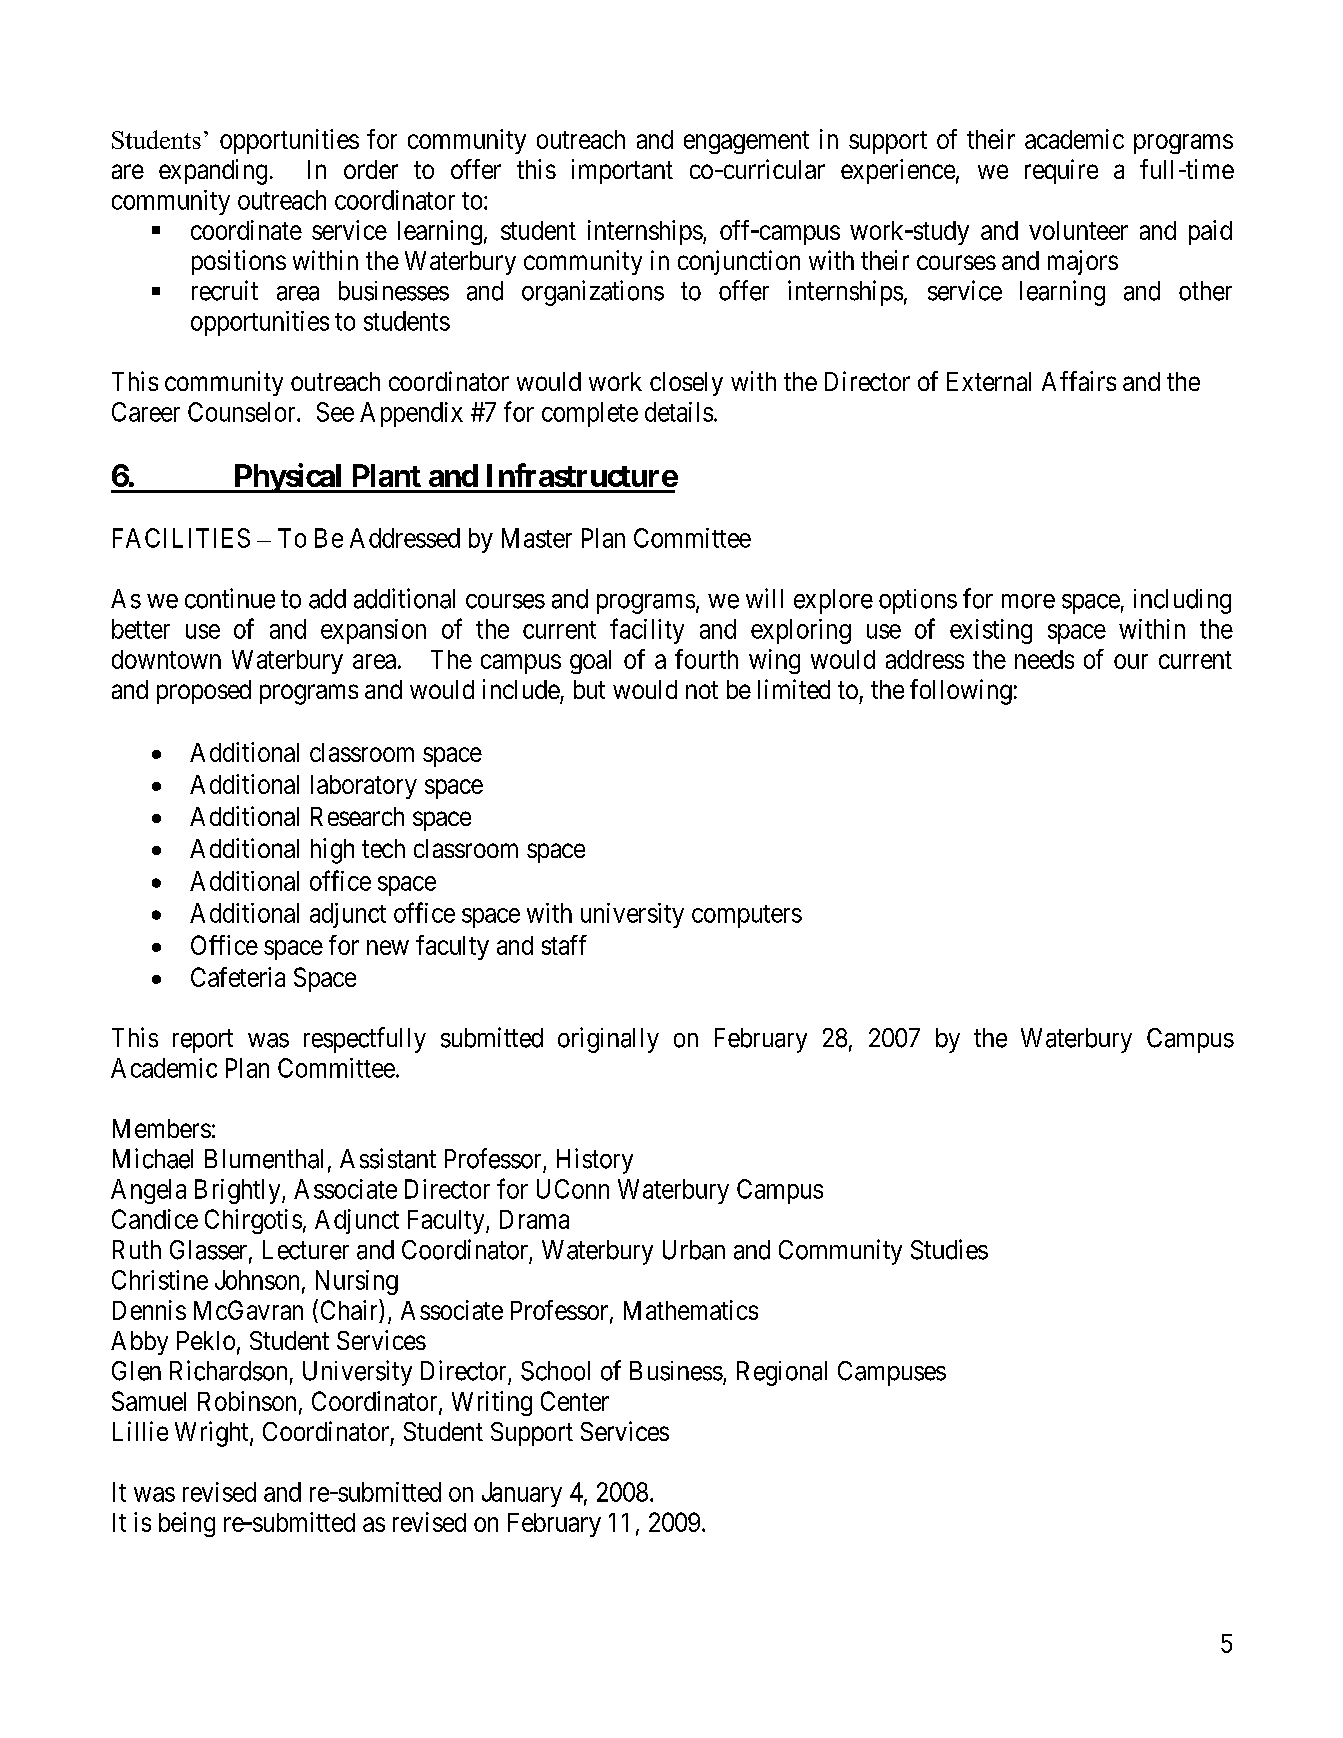 The image size is (1343, 1738). I want to click on computers, so click(747, 916).
